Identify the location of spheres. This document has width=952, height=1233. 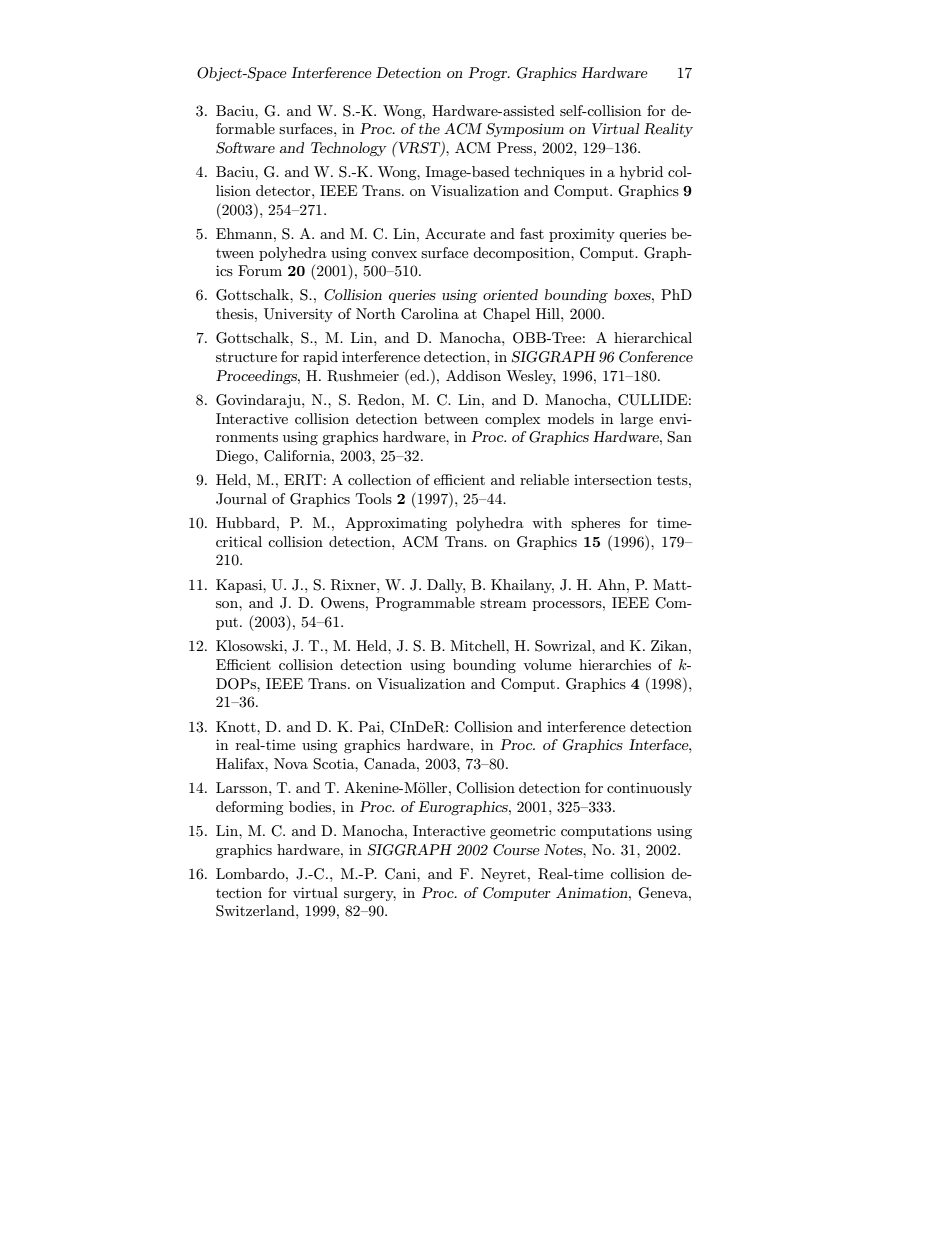
(595, 524).
